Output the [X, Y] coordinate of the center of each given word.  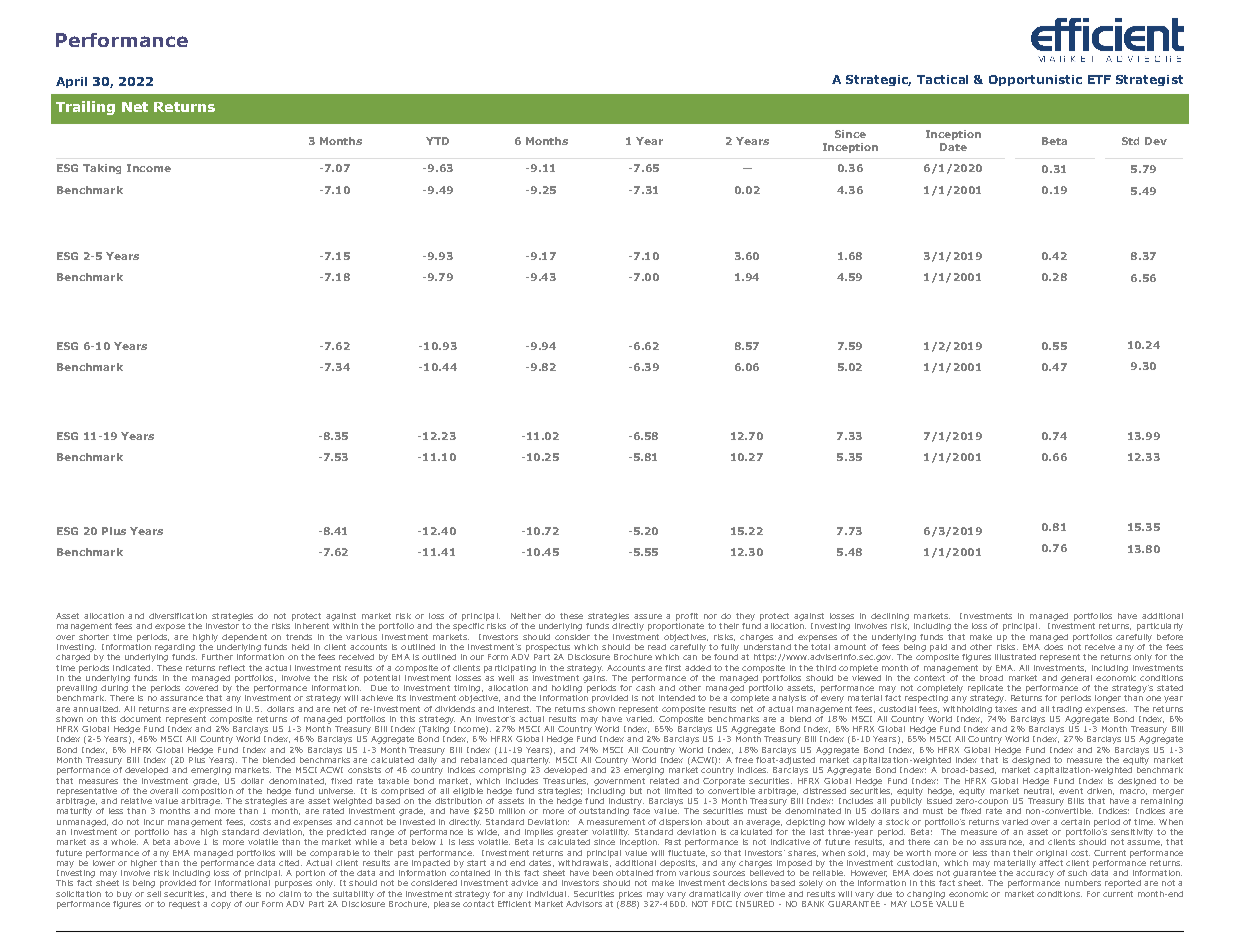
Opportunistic [1035, 80]
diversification [178, 616]
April [71, 82]
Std [1130, 141]
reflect [232, 668]
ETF [1099, 79]
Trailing [85, 108]
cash [645, 688]
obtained [634, 873]
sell [154, 894]
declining [890, 617]
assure [648, 616]
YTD [437, 141]
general [1076, 679]
